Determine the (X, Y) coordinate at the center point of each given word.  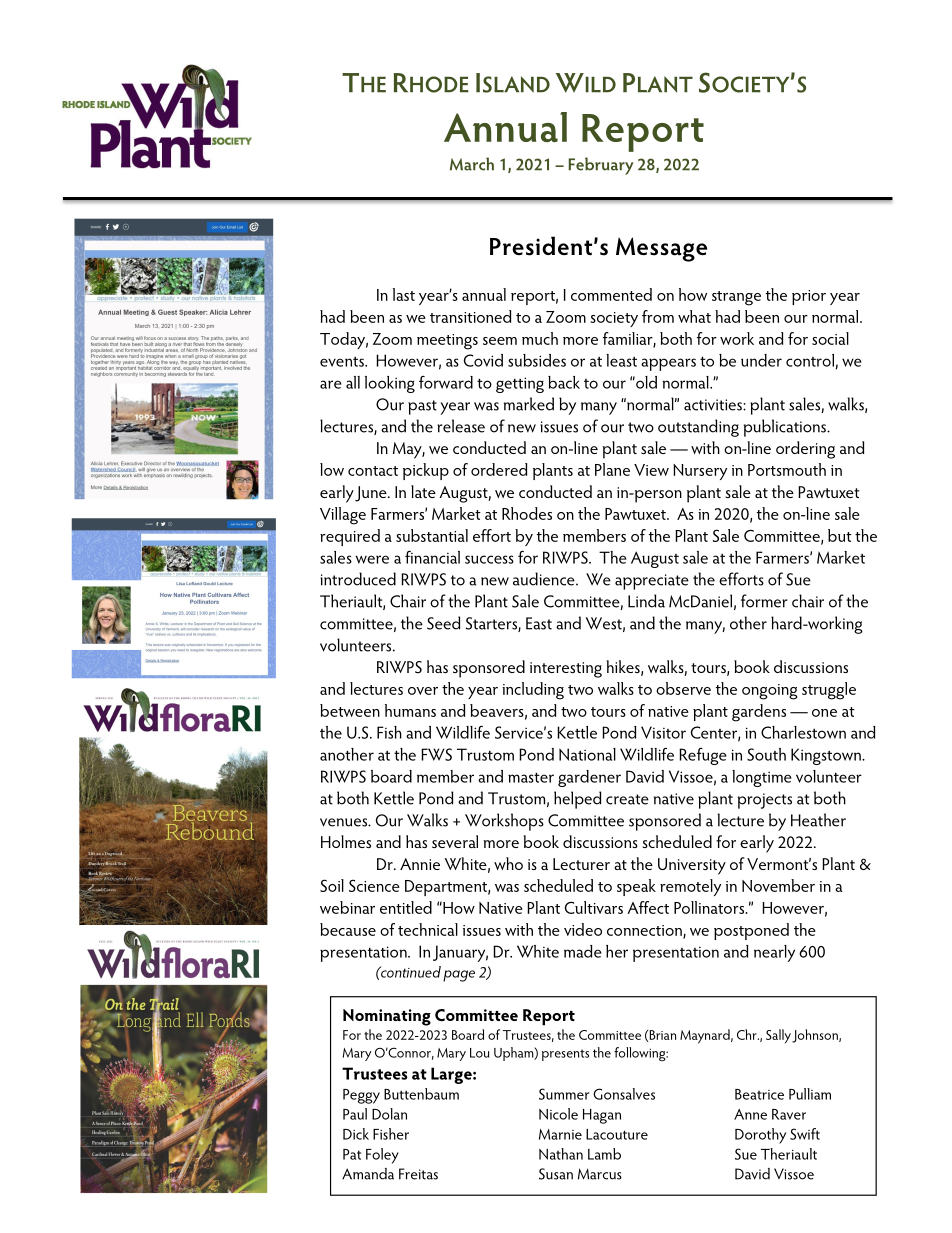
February (601, 166)
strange (736, 298)
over (423, 691)
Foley (382, 1156)
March (472, 164)
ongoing (770, 692)
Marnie (560, 1134)
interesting (566, 670)
